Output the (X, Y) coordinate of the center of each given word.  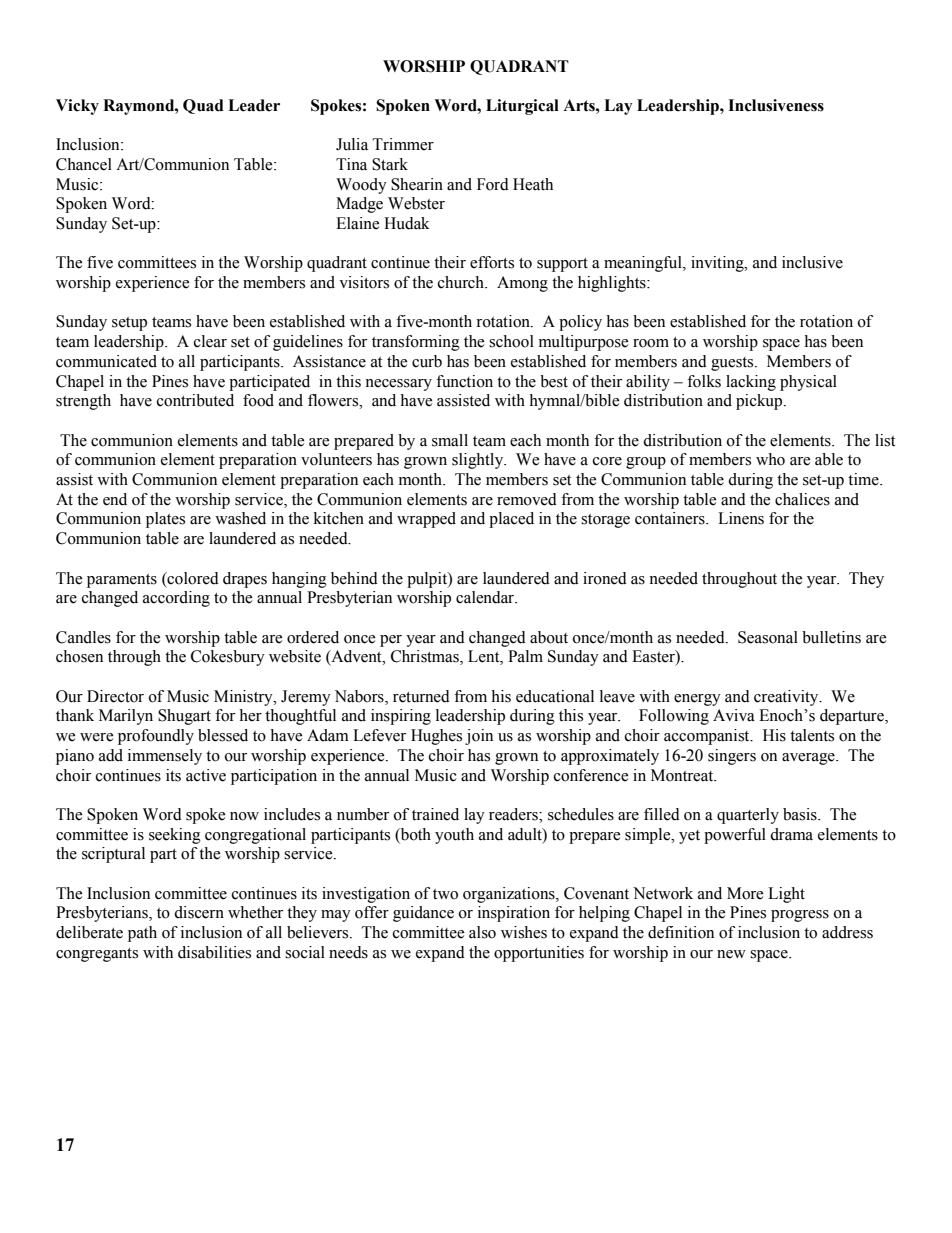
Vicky (77, 107)
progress (800, 916)
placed (511, 520)
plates (165, 520)
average (809, 759)
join (479, 737)
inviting (718, 264)
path (142, 934)
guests (733, 364)
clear (210, 341)
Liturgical (522, 107)
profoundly (156, 737)
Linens (741, 518)
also (482, 932)
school (511, 341)
